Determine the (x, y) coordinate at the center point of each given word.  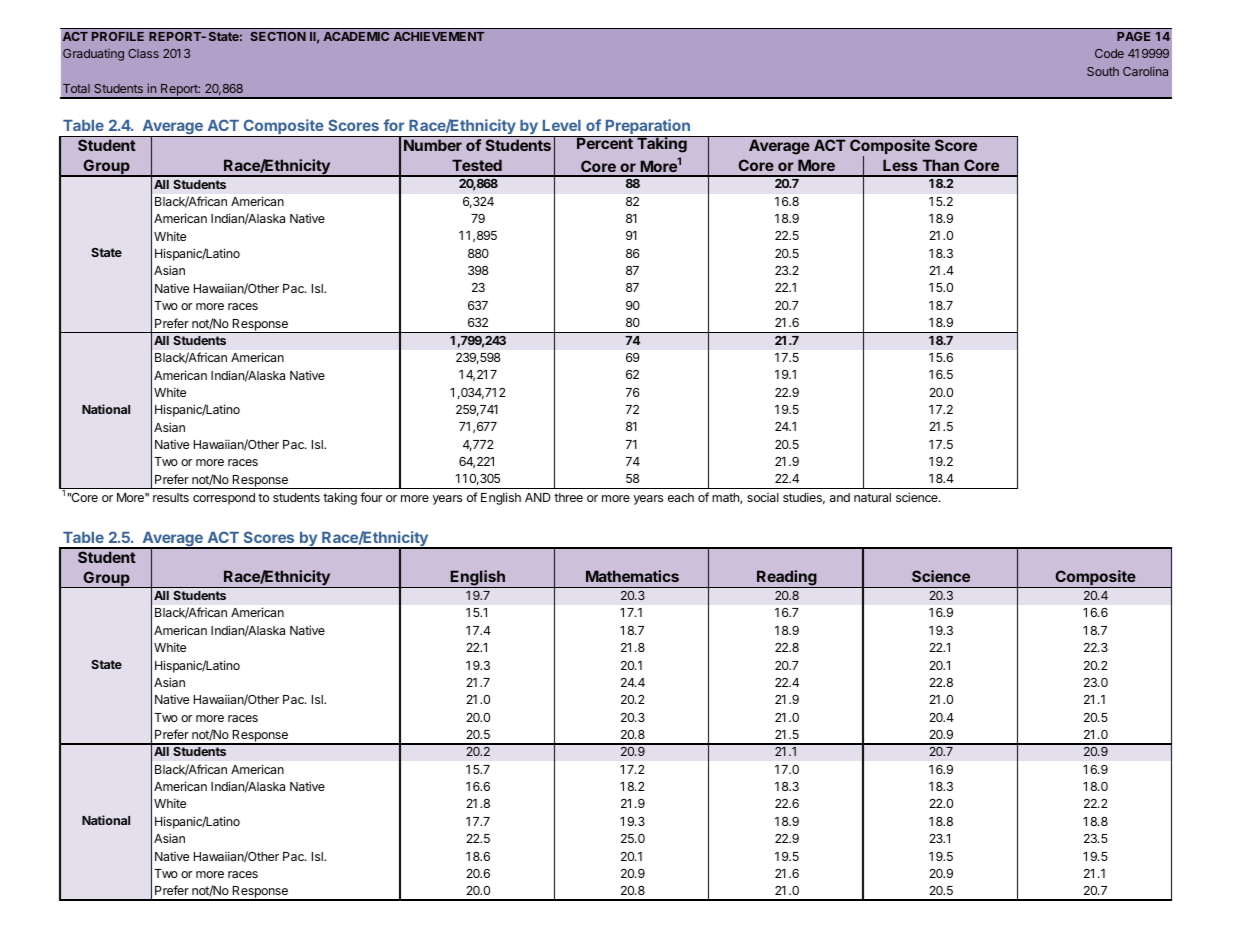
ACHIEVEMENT (438, 36)
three (568, 497)
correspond (224, 499)
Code (1109, 53)
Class (143, 53)
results (171, 497)
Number (433, 145)
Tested (477, 165)
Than (941, 165)
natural (872, 497)
